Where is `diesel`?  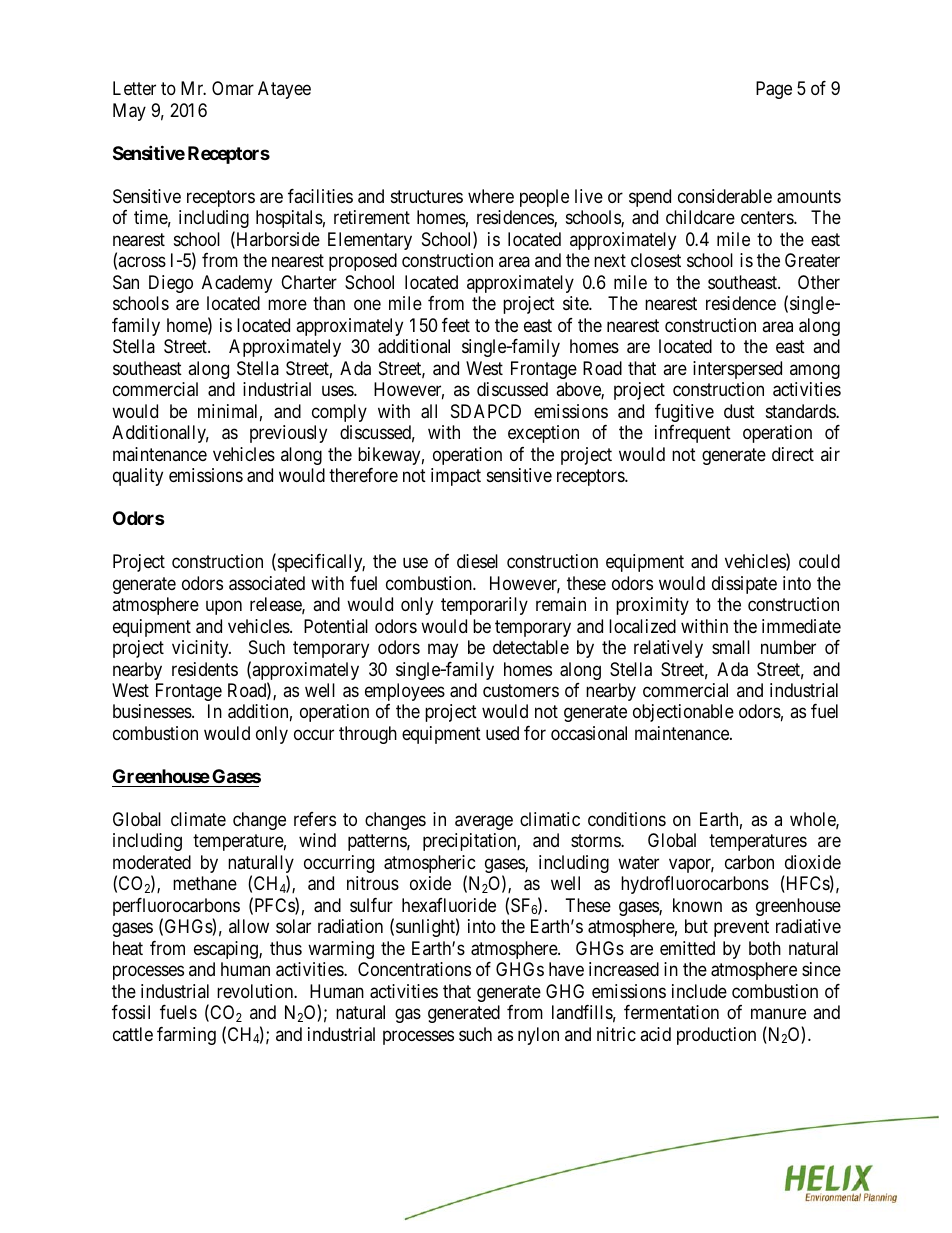
diesel is located at coordinates (477, 561).
